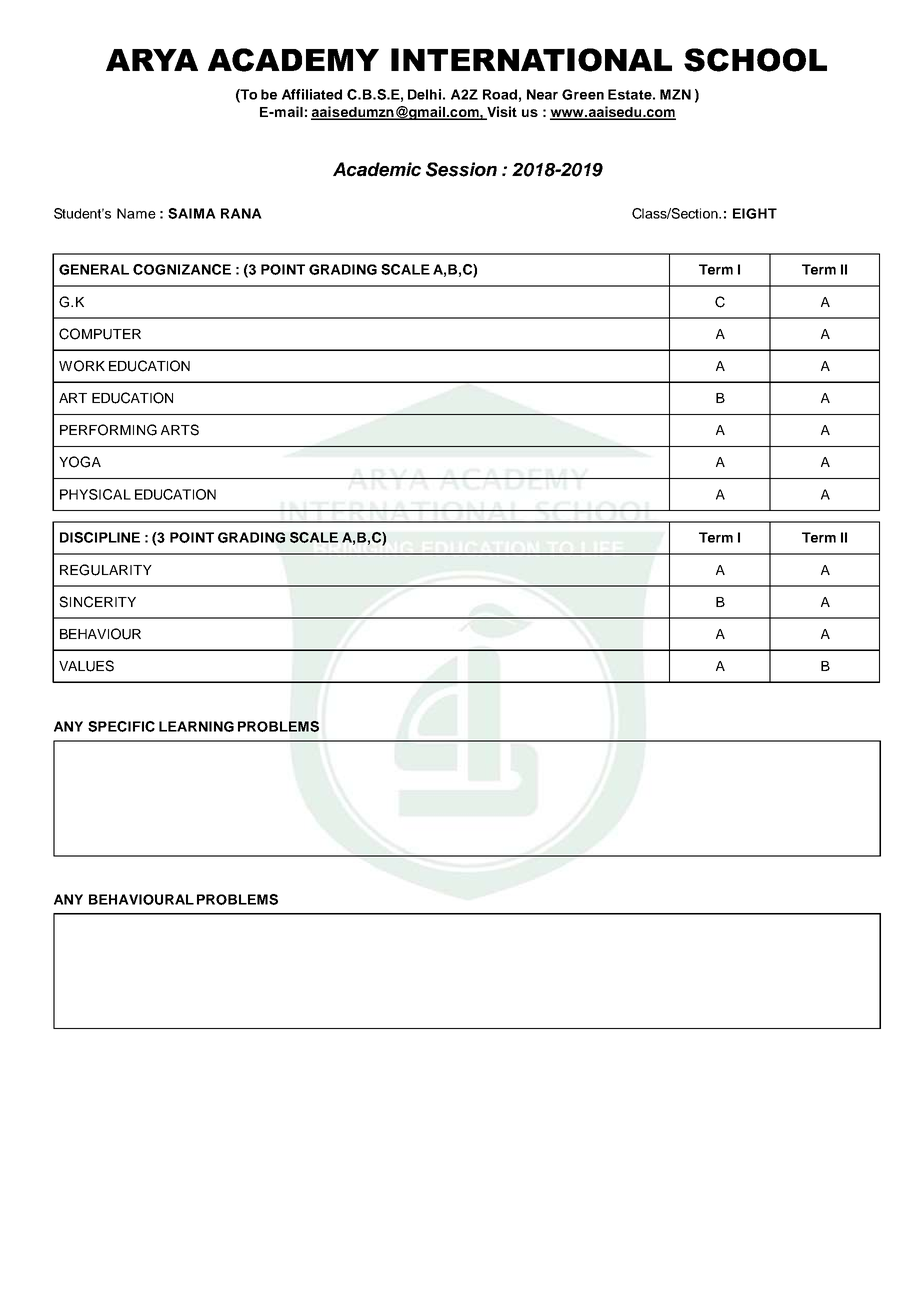 The image size is (924, 1308). What do you see at coordinates (241, 213) in the image?
I see `RANA` at bounding box center [241, 213].
